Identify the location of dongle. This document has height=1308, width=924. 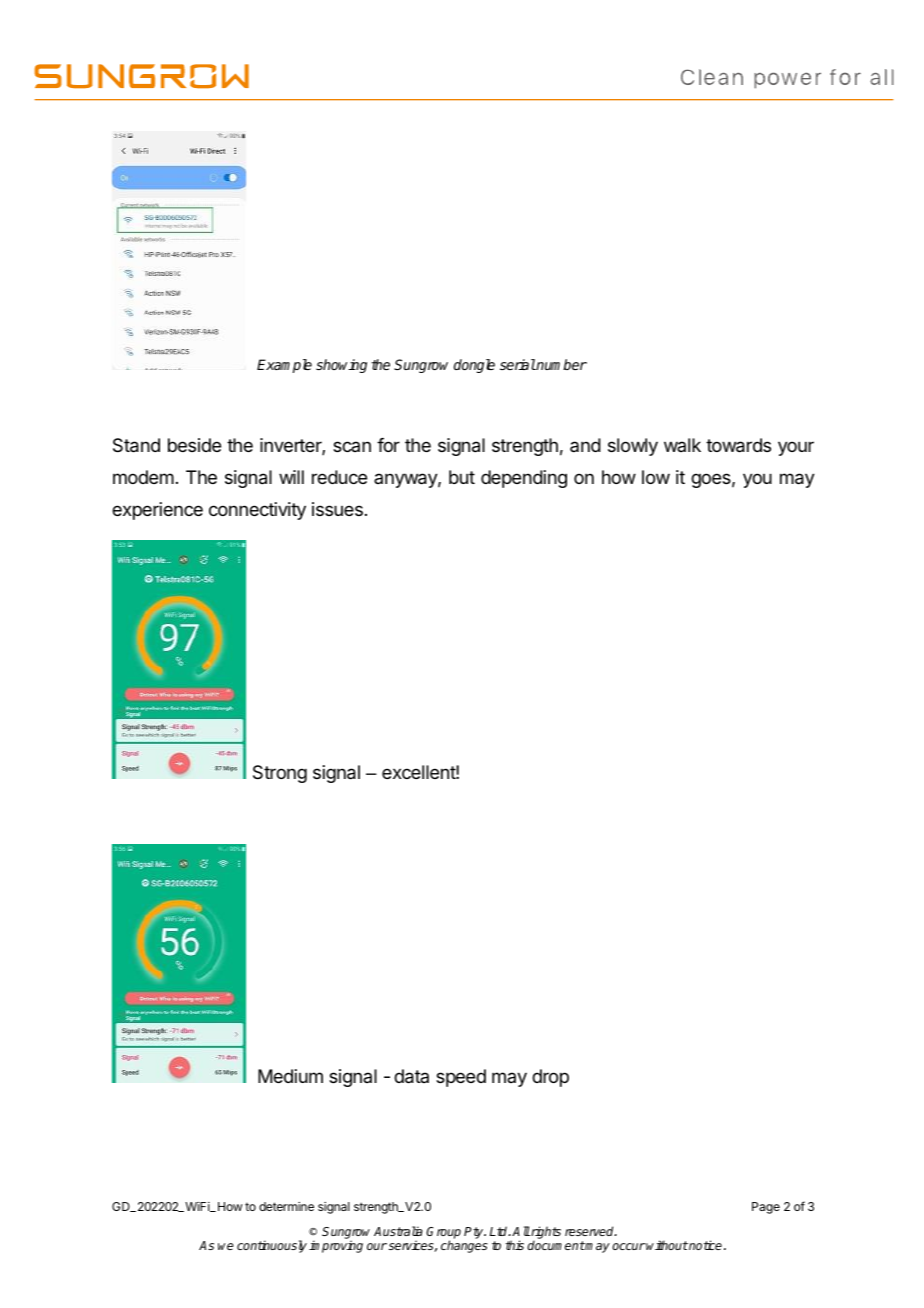
(474, 366).
